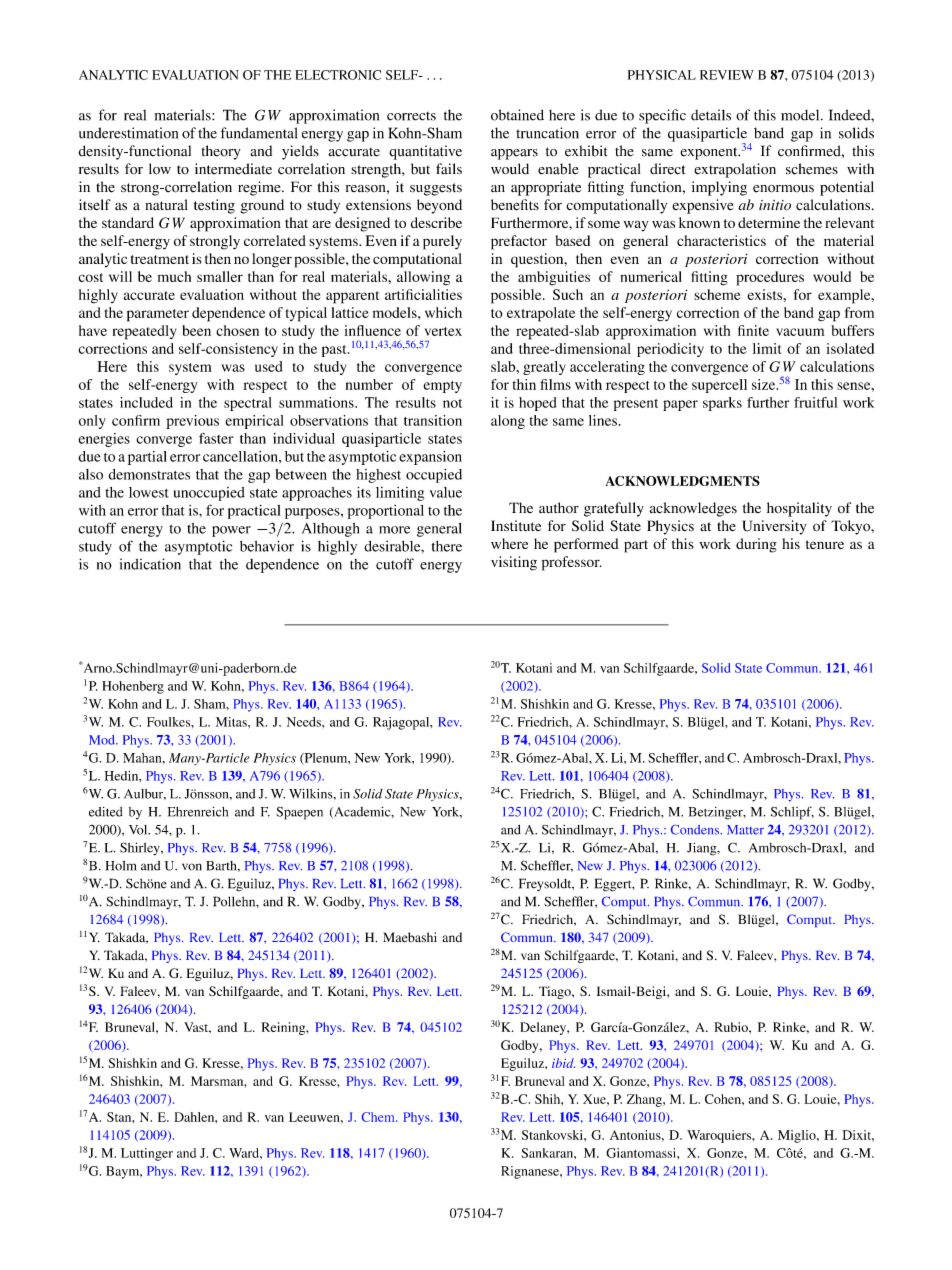 This document has height=1270, width=952. What do you see at coordinates (128, 133) in the document?
I see `underestimation` at bounding box center [128, 133].
